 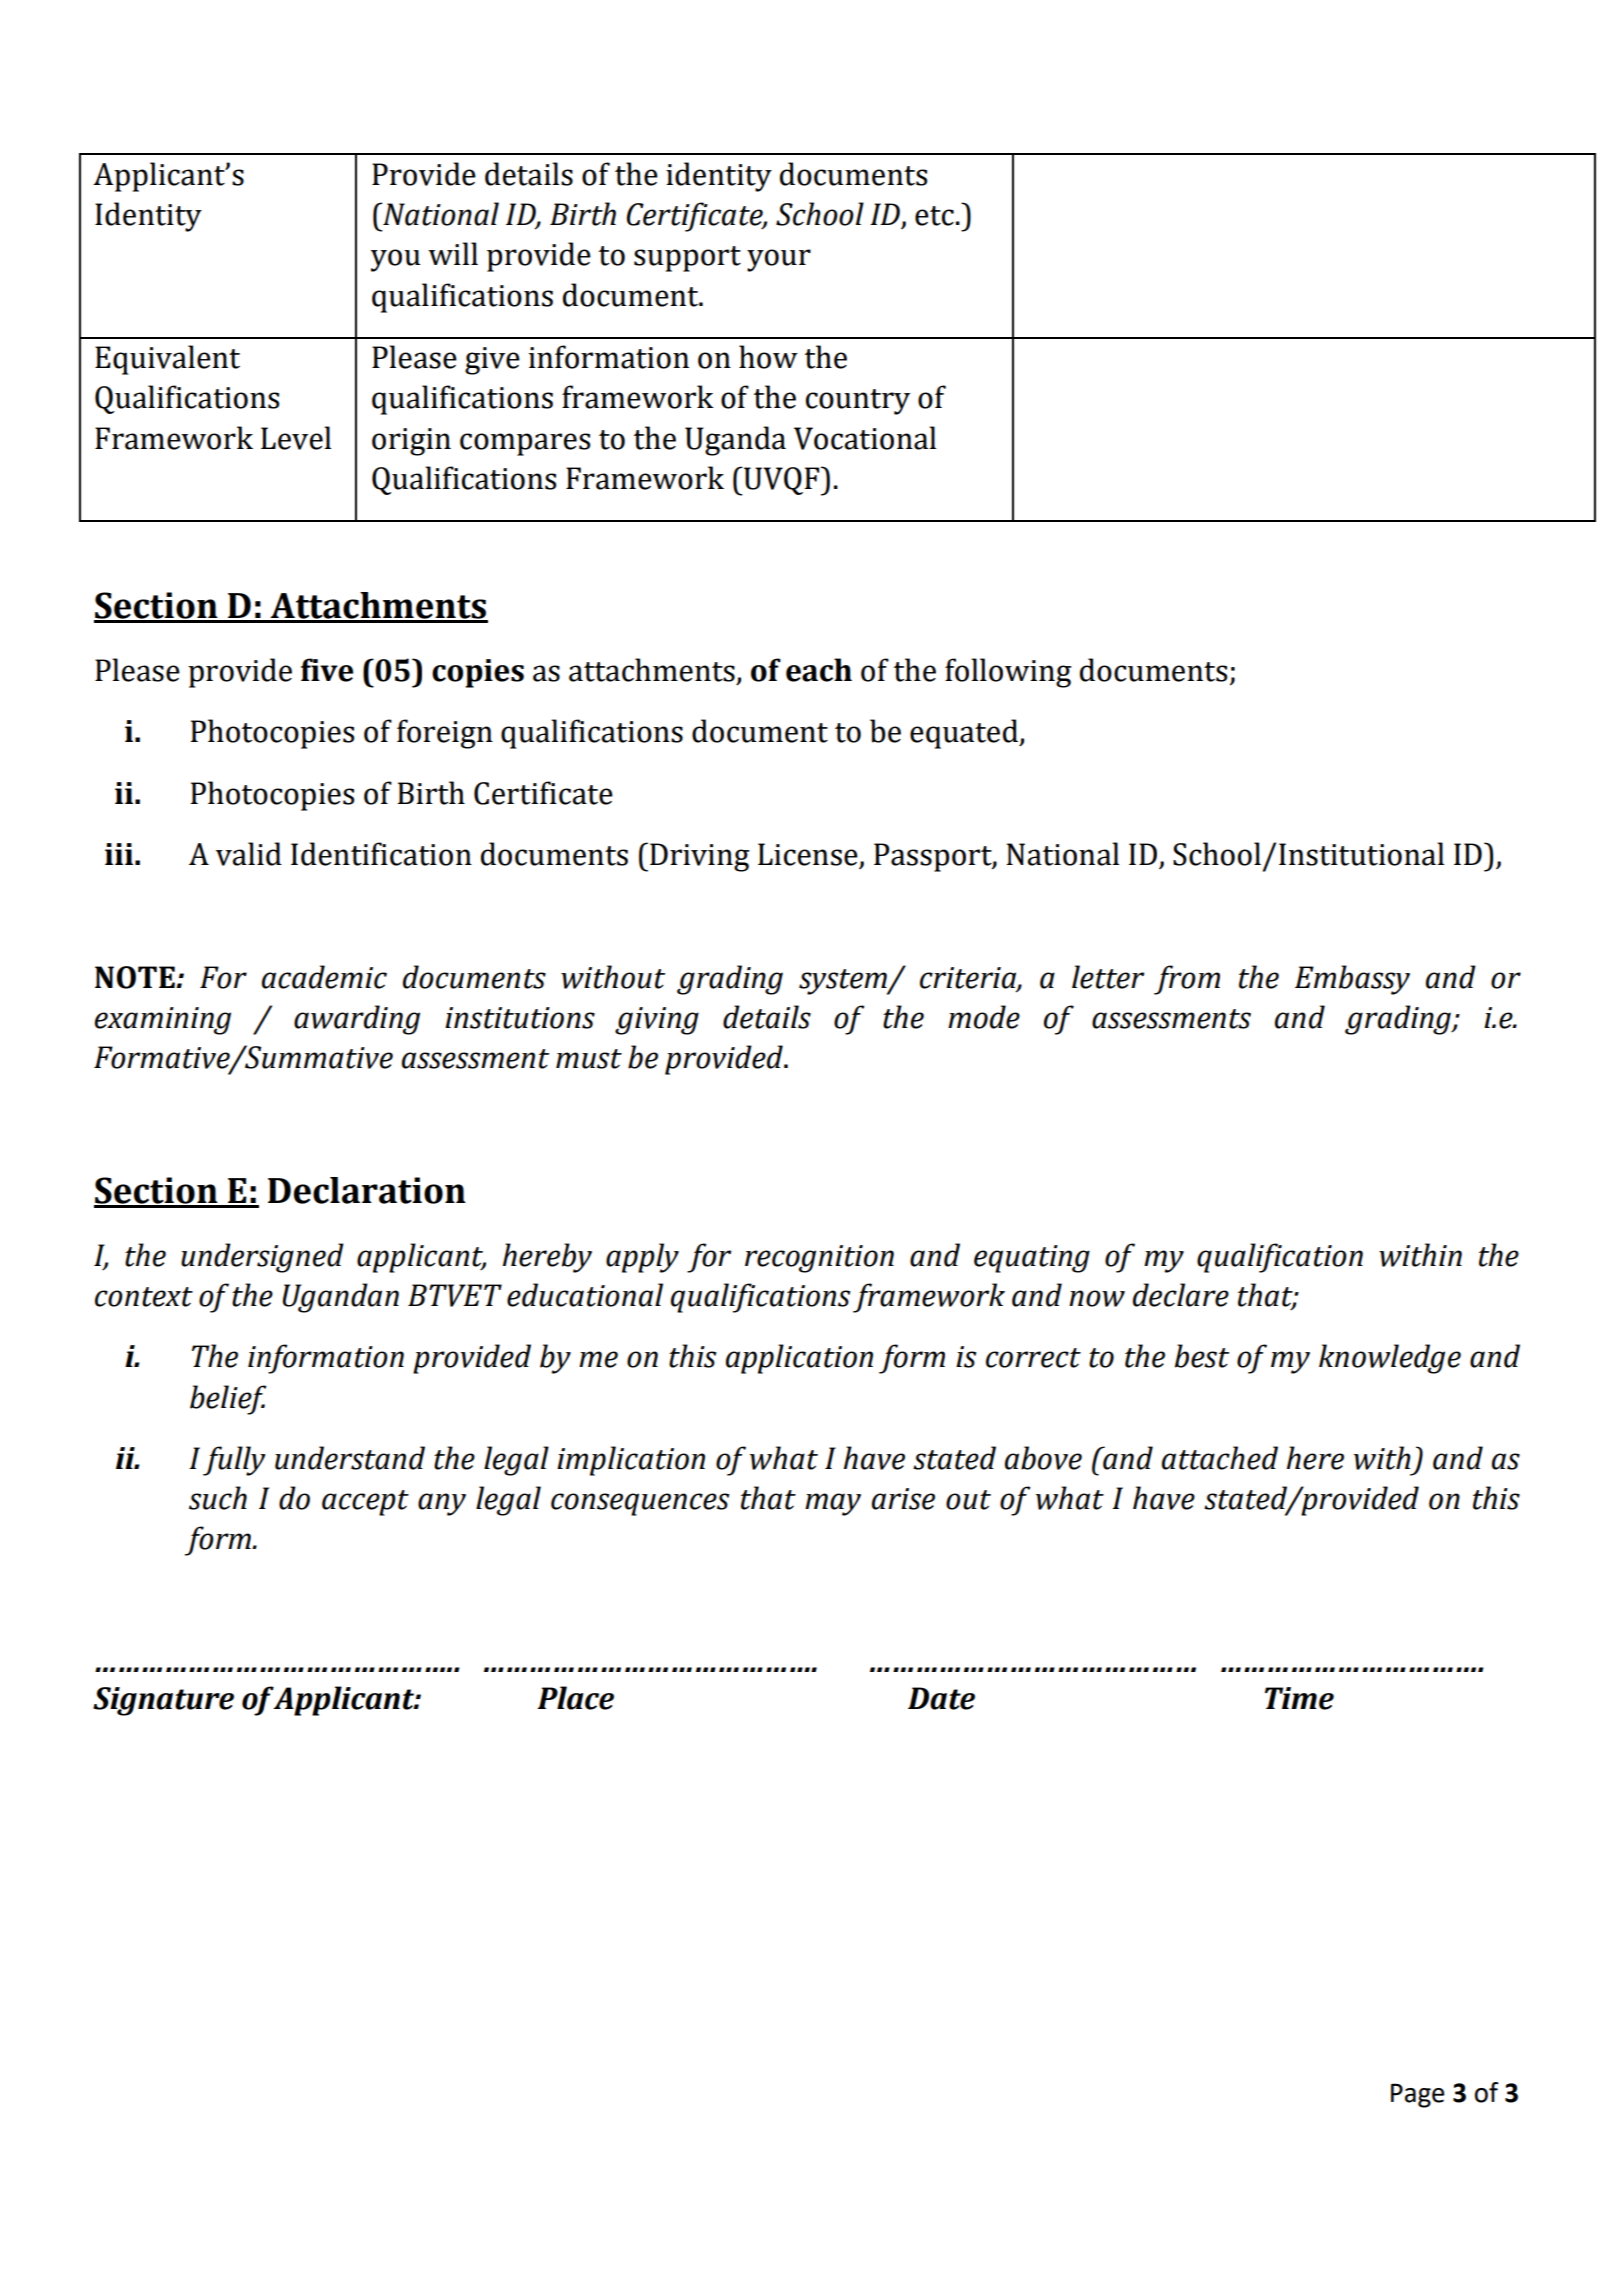 What do you see at coordinates (575, 1698) in the screenshot?
I see `Place` at bounding box center [575, 1698].
